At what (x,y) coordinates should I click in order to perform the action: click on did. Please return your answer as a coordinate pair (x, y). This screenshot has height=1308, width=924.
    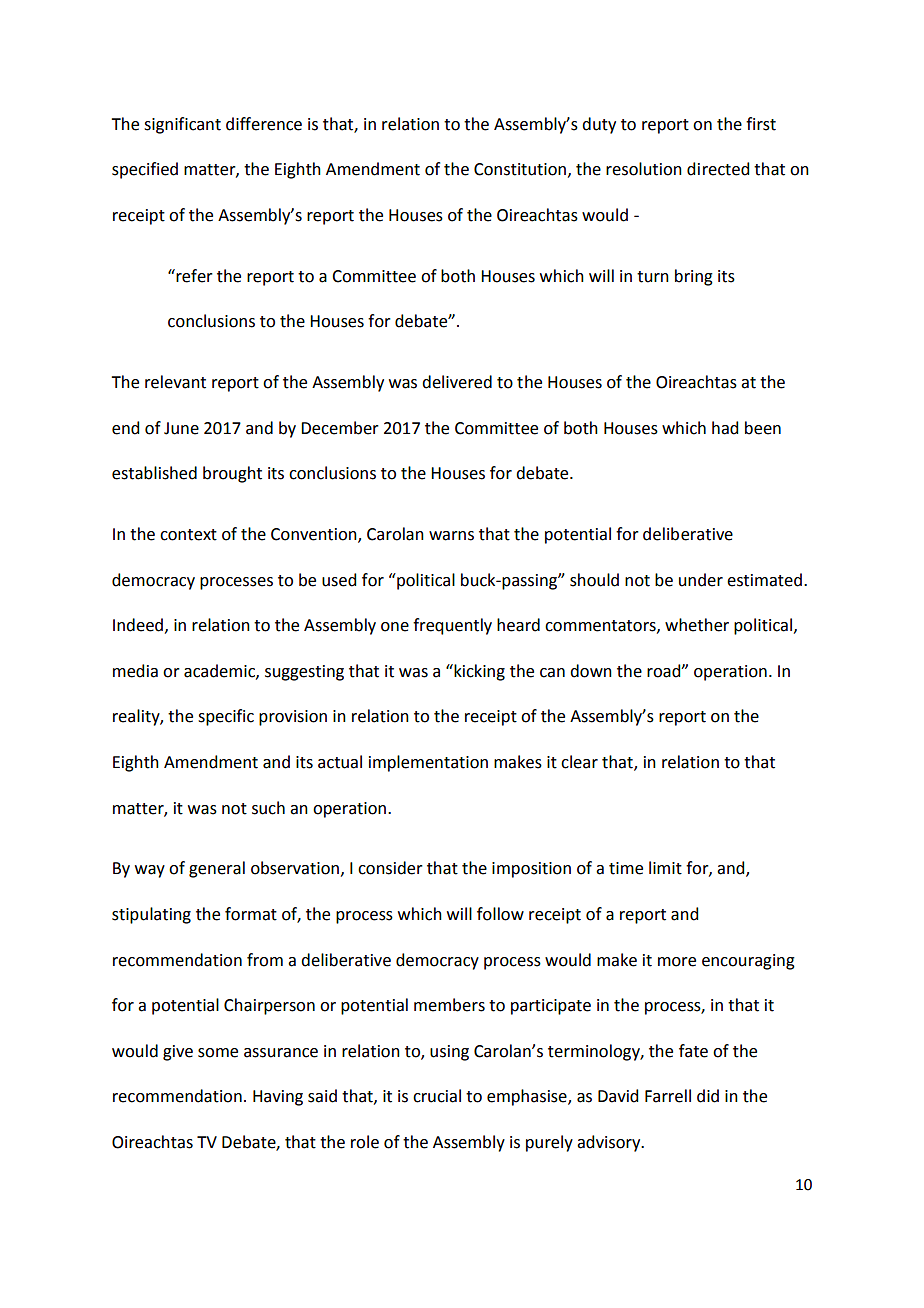
    Looking at the image, I should click on (708, 1096).
